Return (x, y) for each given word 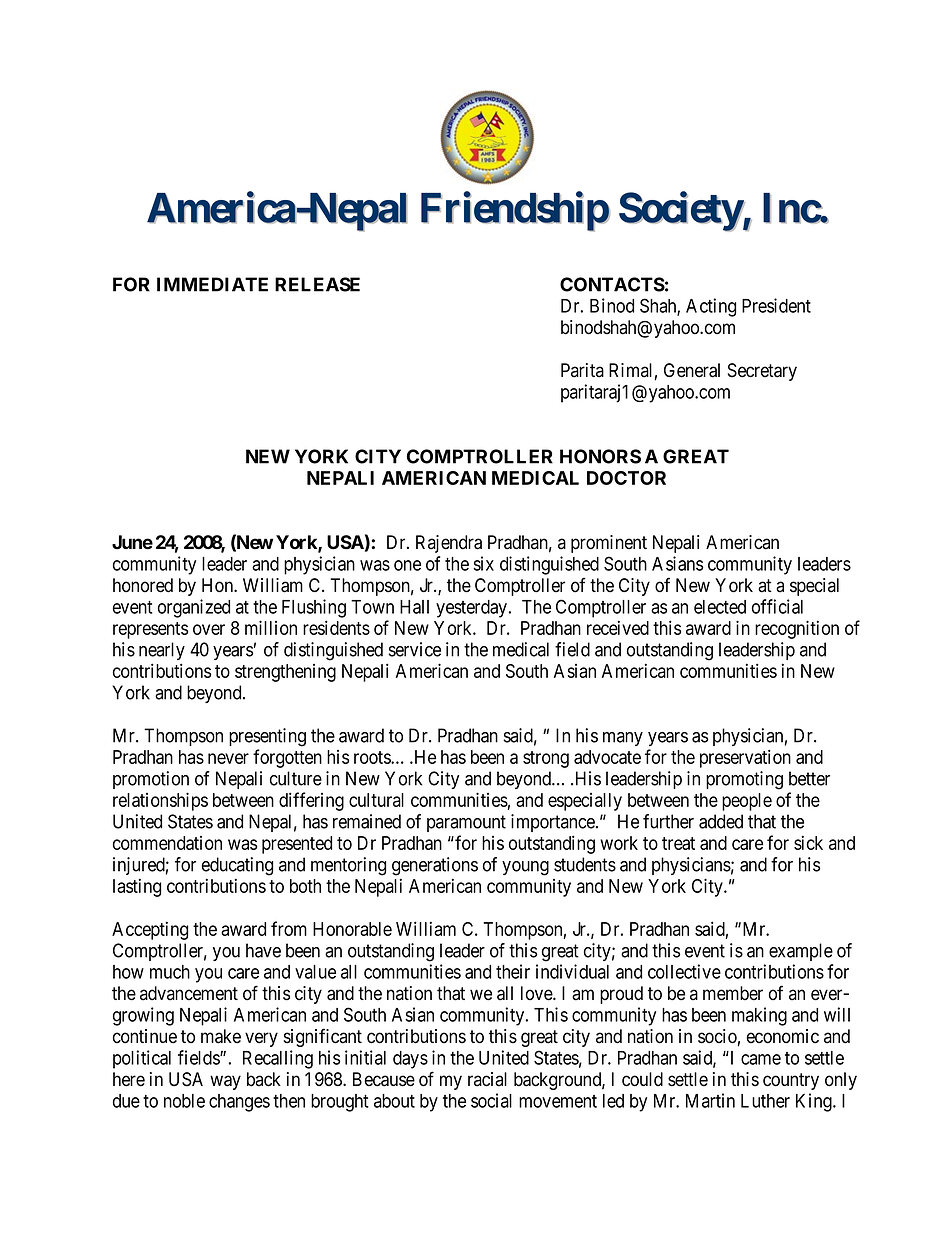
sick (808, 842)
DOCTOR (626, 478)
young (525, 868)
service (415, 649)
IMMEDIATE (212, 284)
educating (237, 866)
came (761, 1059)
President (776, 305)
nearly (162, 651)
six (483, 563)
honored (143, 585)
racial (487, 1079)
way (225, 1082)
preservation (745, 758)
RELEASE (317, 284)
